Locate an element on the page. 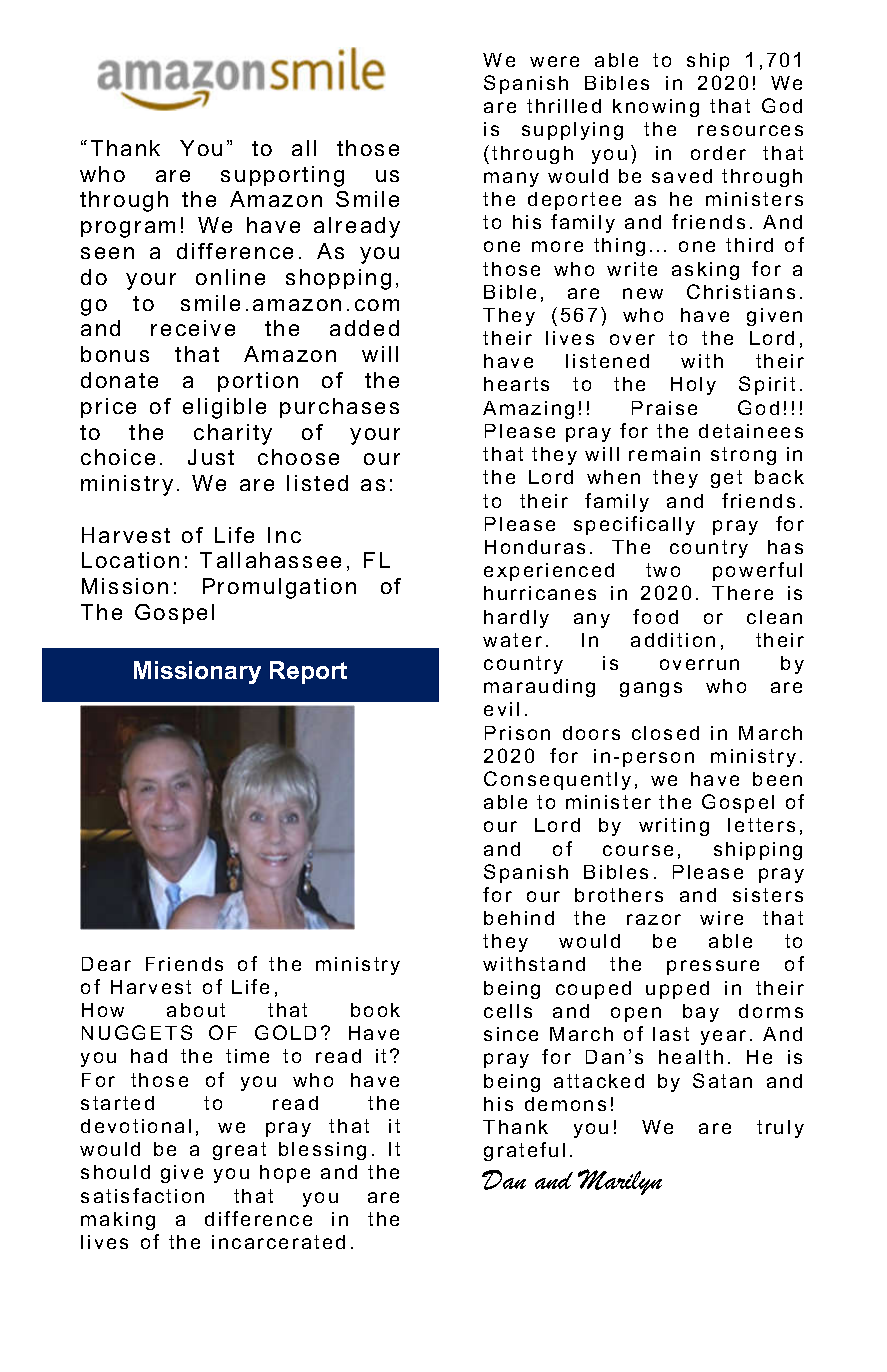 This image has width=887, height=1372. Report is located at coordinates (308, 672).
